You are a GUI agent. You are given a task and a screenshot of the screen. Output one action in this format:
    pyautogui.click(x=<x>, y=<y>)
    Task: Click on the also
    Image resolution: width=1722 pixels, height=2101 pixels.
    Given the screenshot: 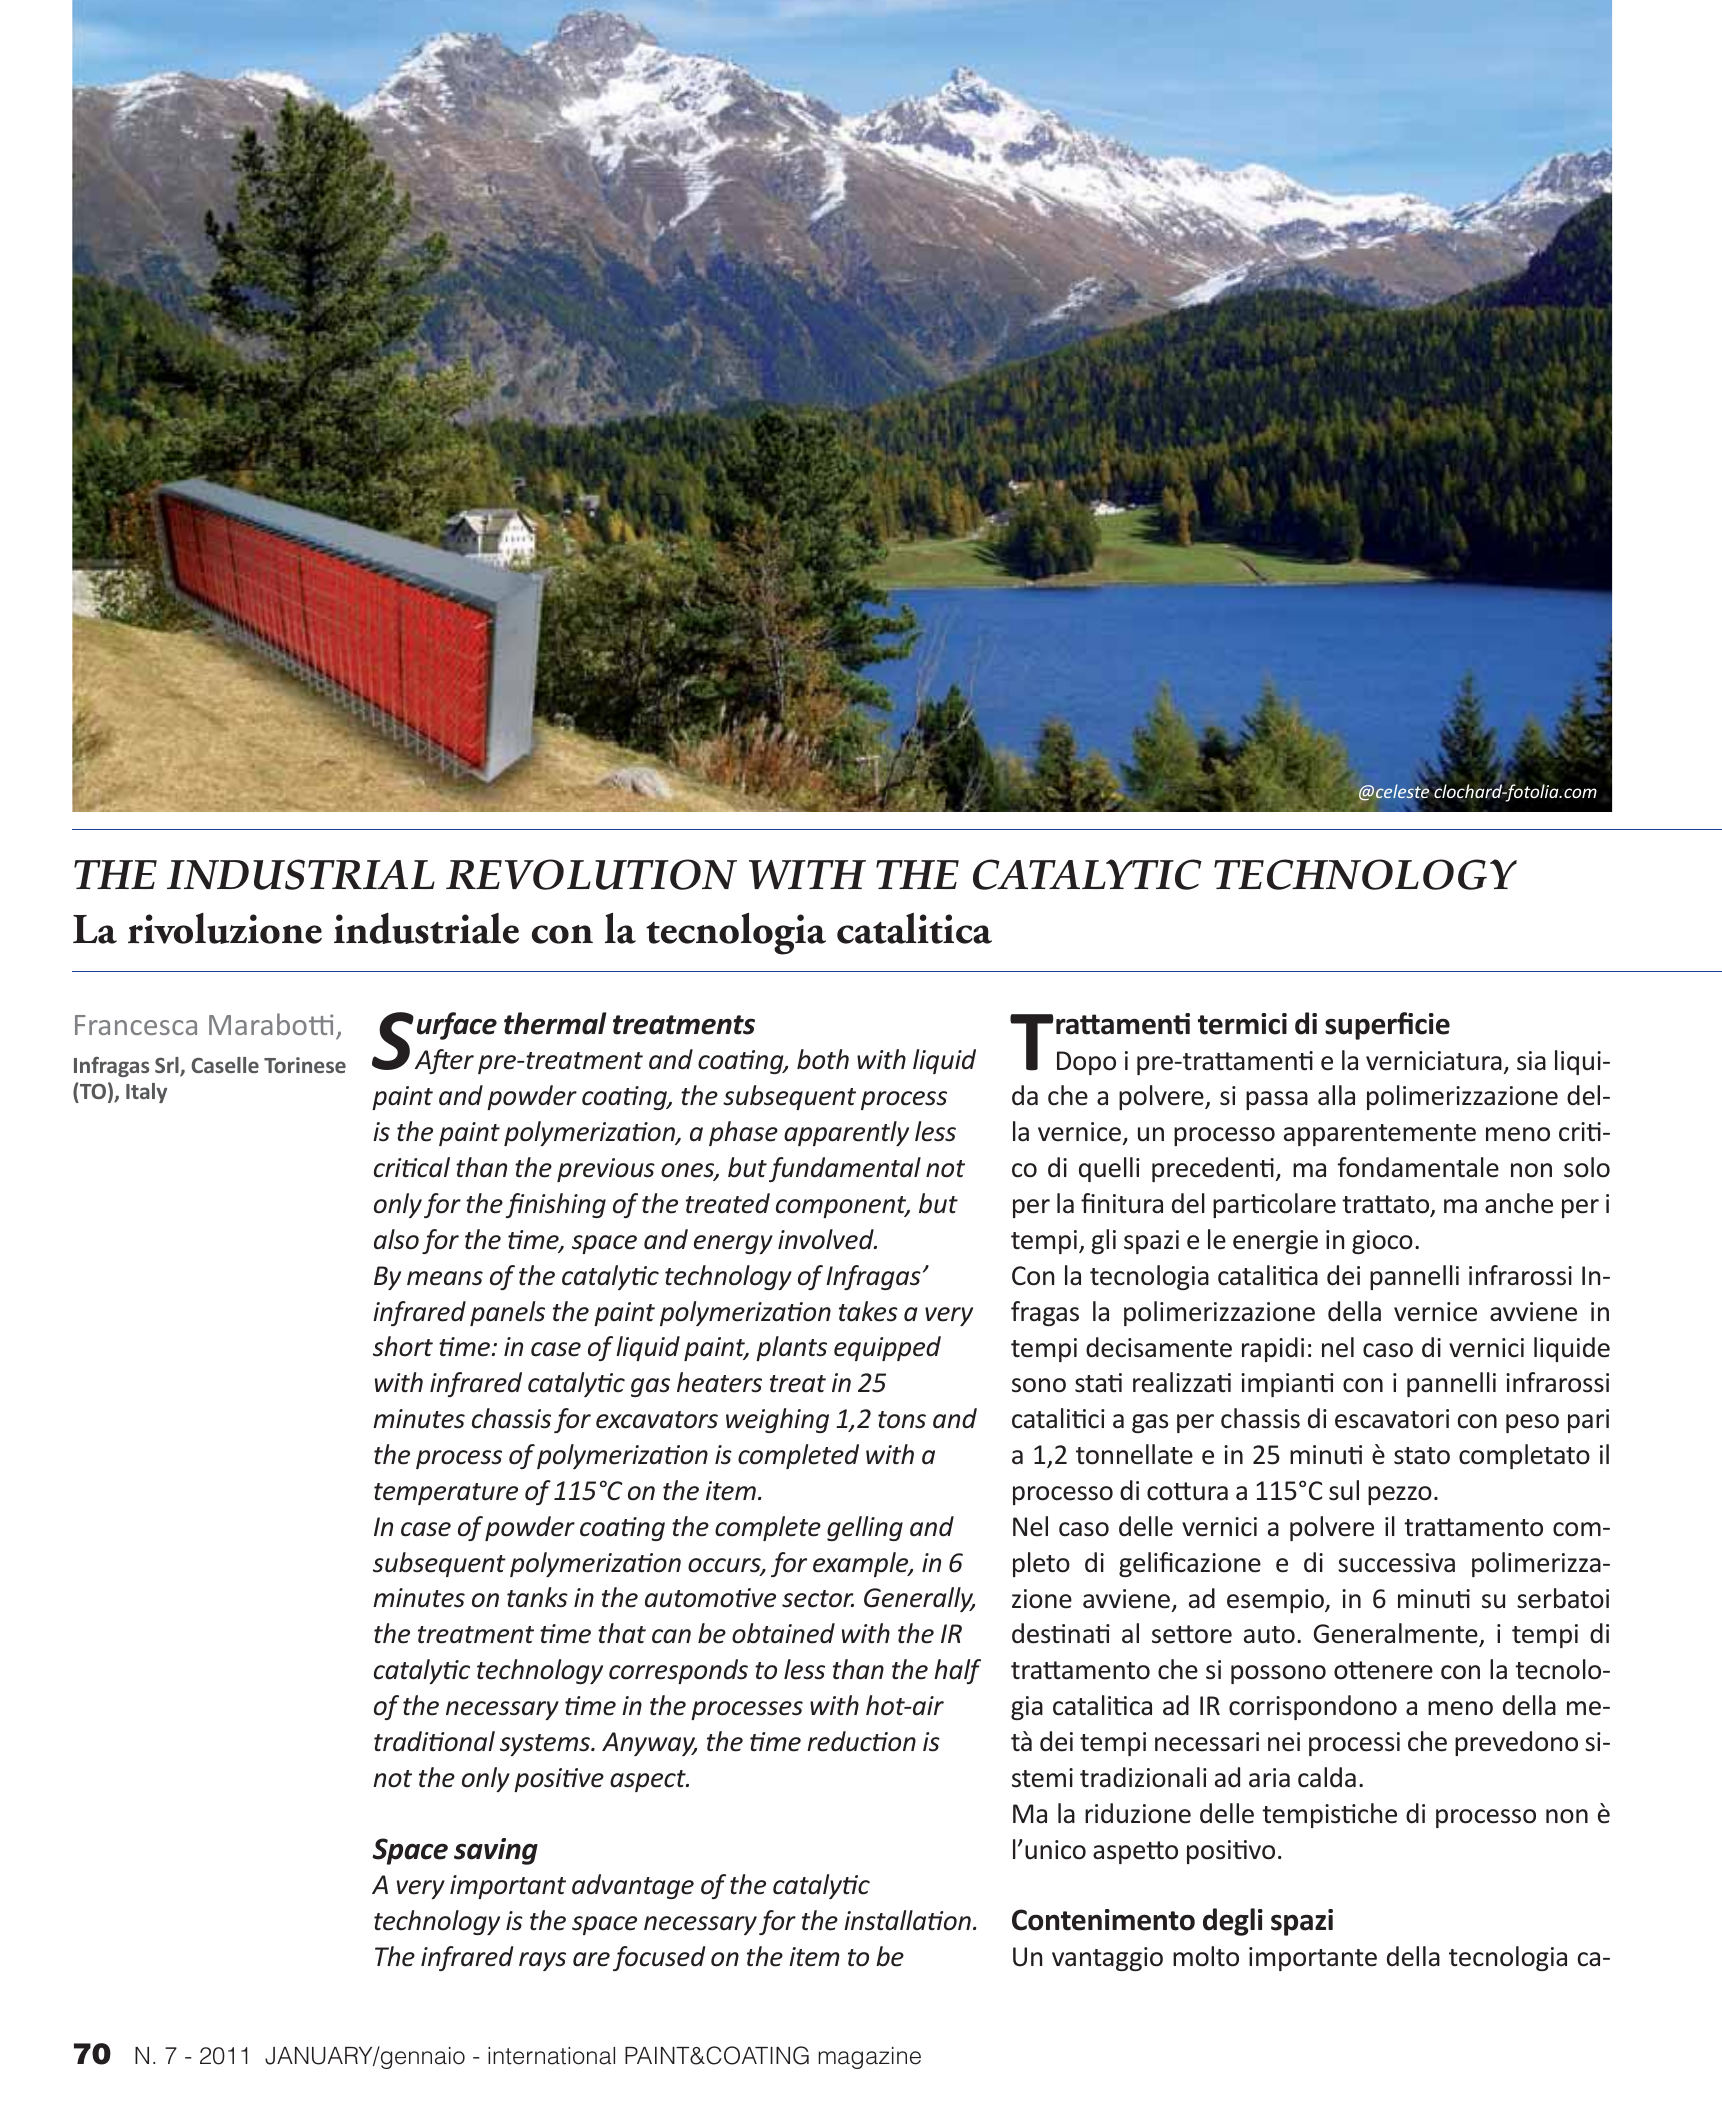 What is the action you would take?
    pyautogui.click(x=396, y=1239)
